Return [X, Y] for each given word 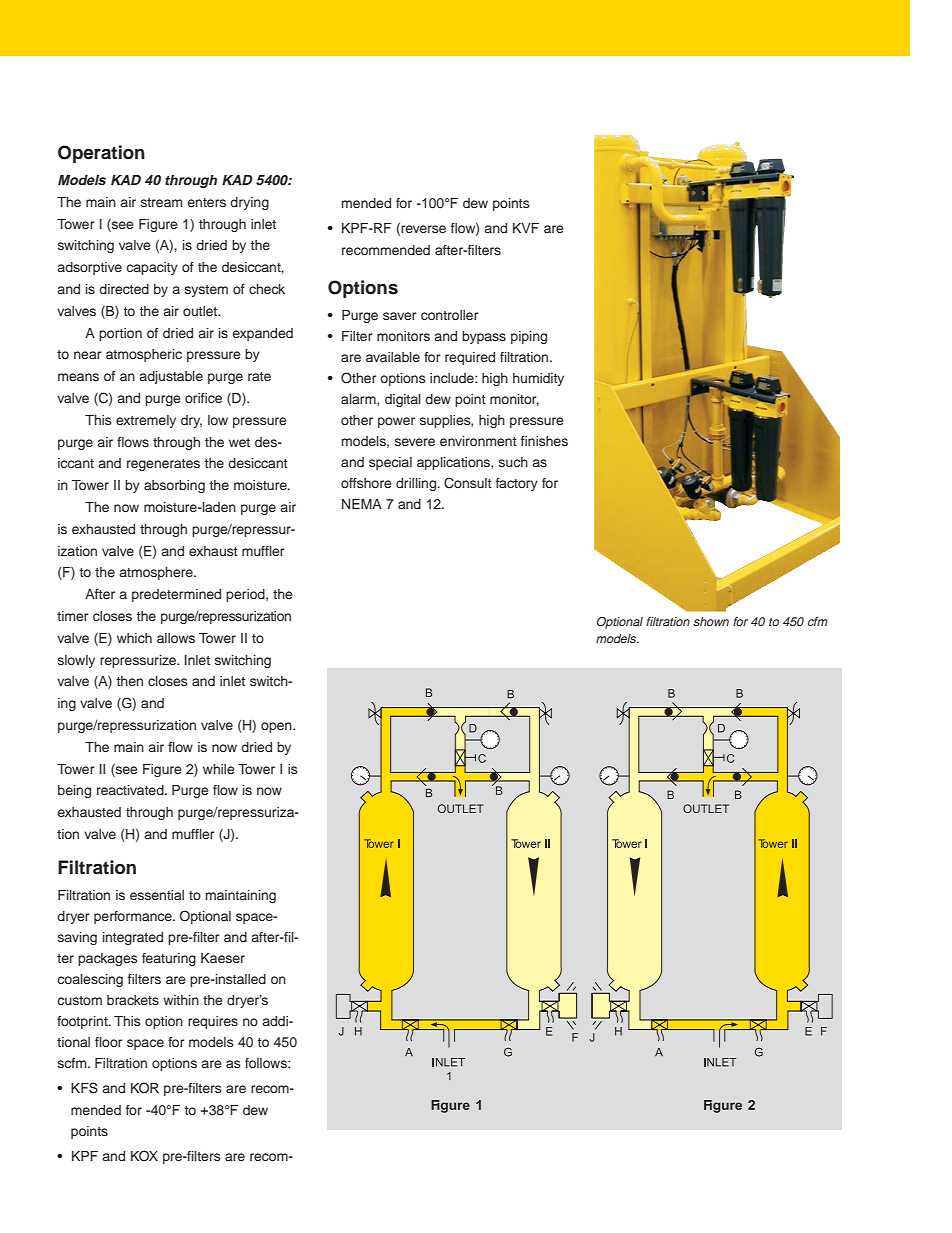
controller [449, 315]
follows [267, 1063]
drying [249, 203]
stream [162, 202]
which [134, 638]
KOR [145, 1088]
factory [517, 484]
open [277, 727]
